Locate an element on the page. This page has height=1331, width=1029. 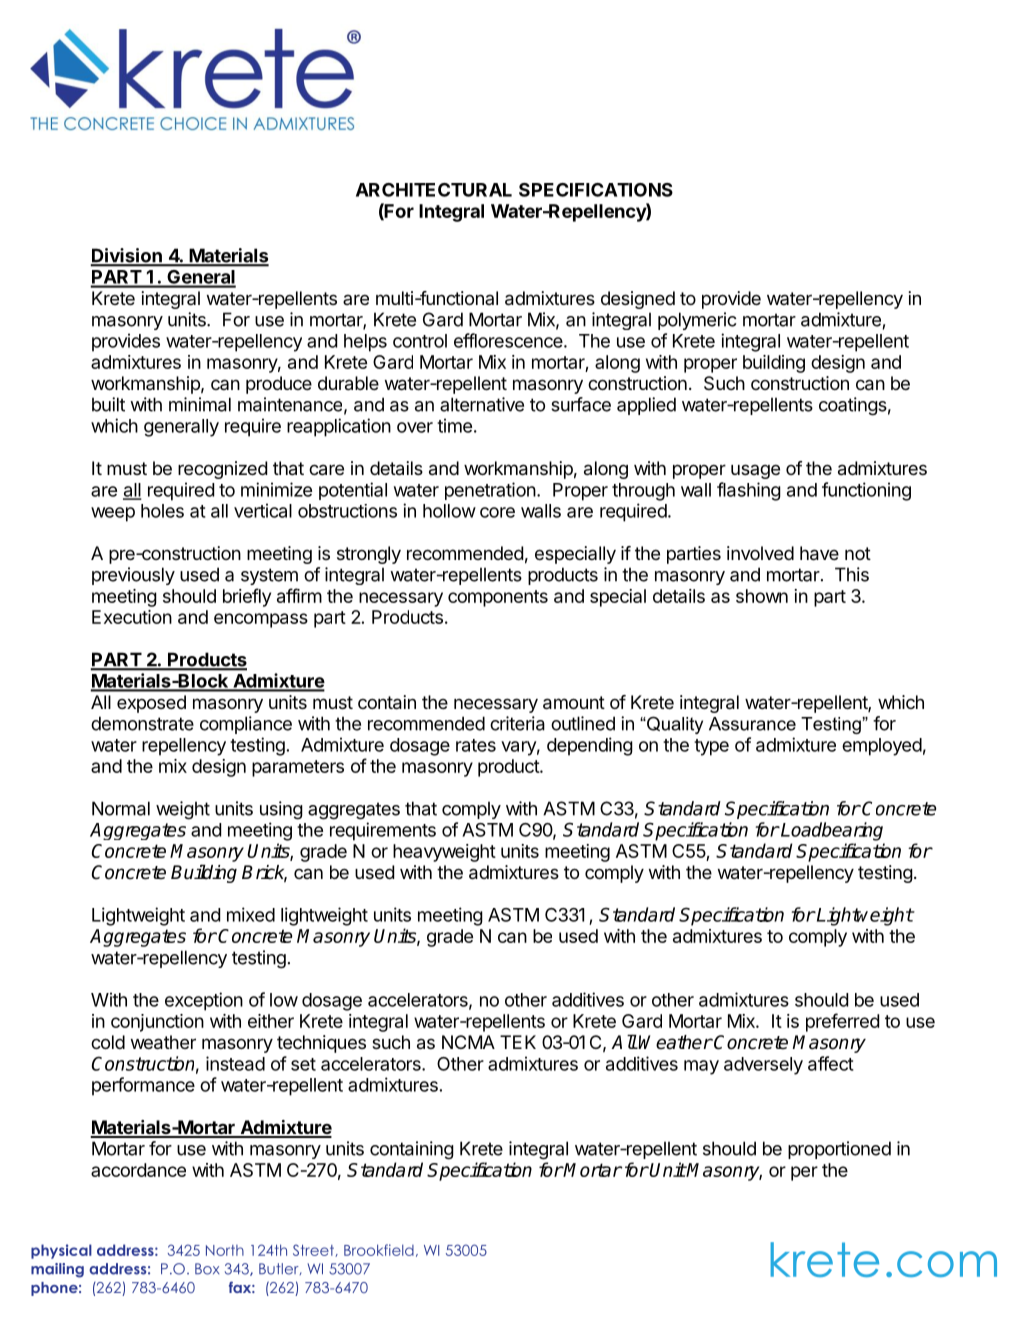
Assurance is located at coordinates (752, 724).
